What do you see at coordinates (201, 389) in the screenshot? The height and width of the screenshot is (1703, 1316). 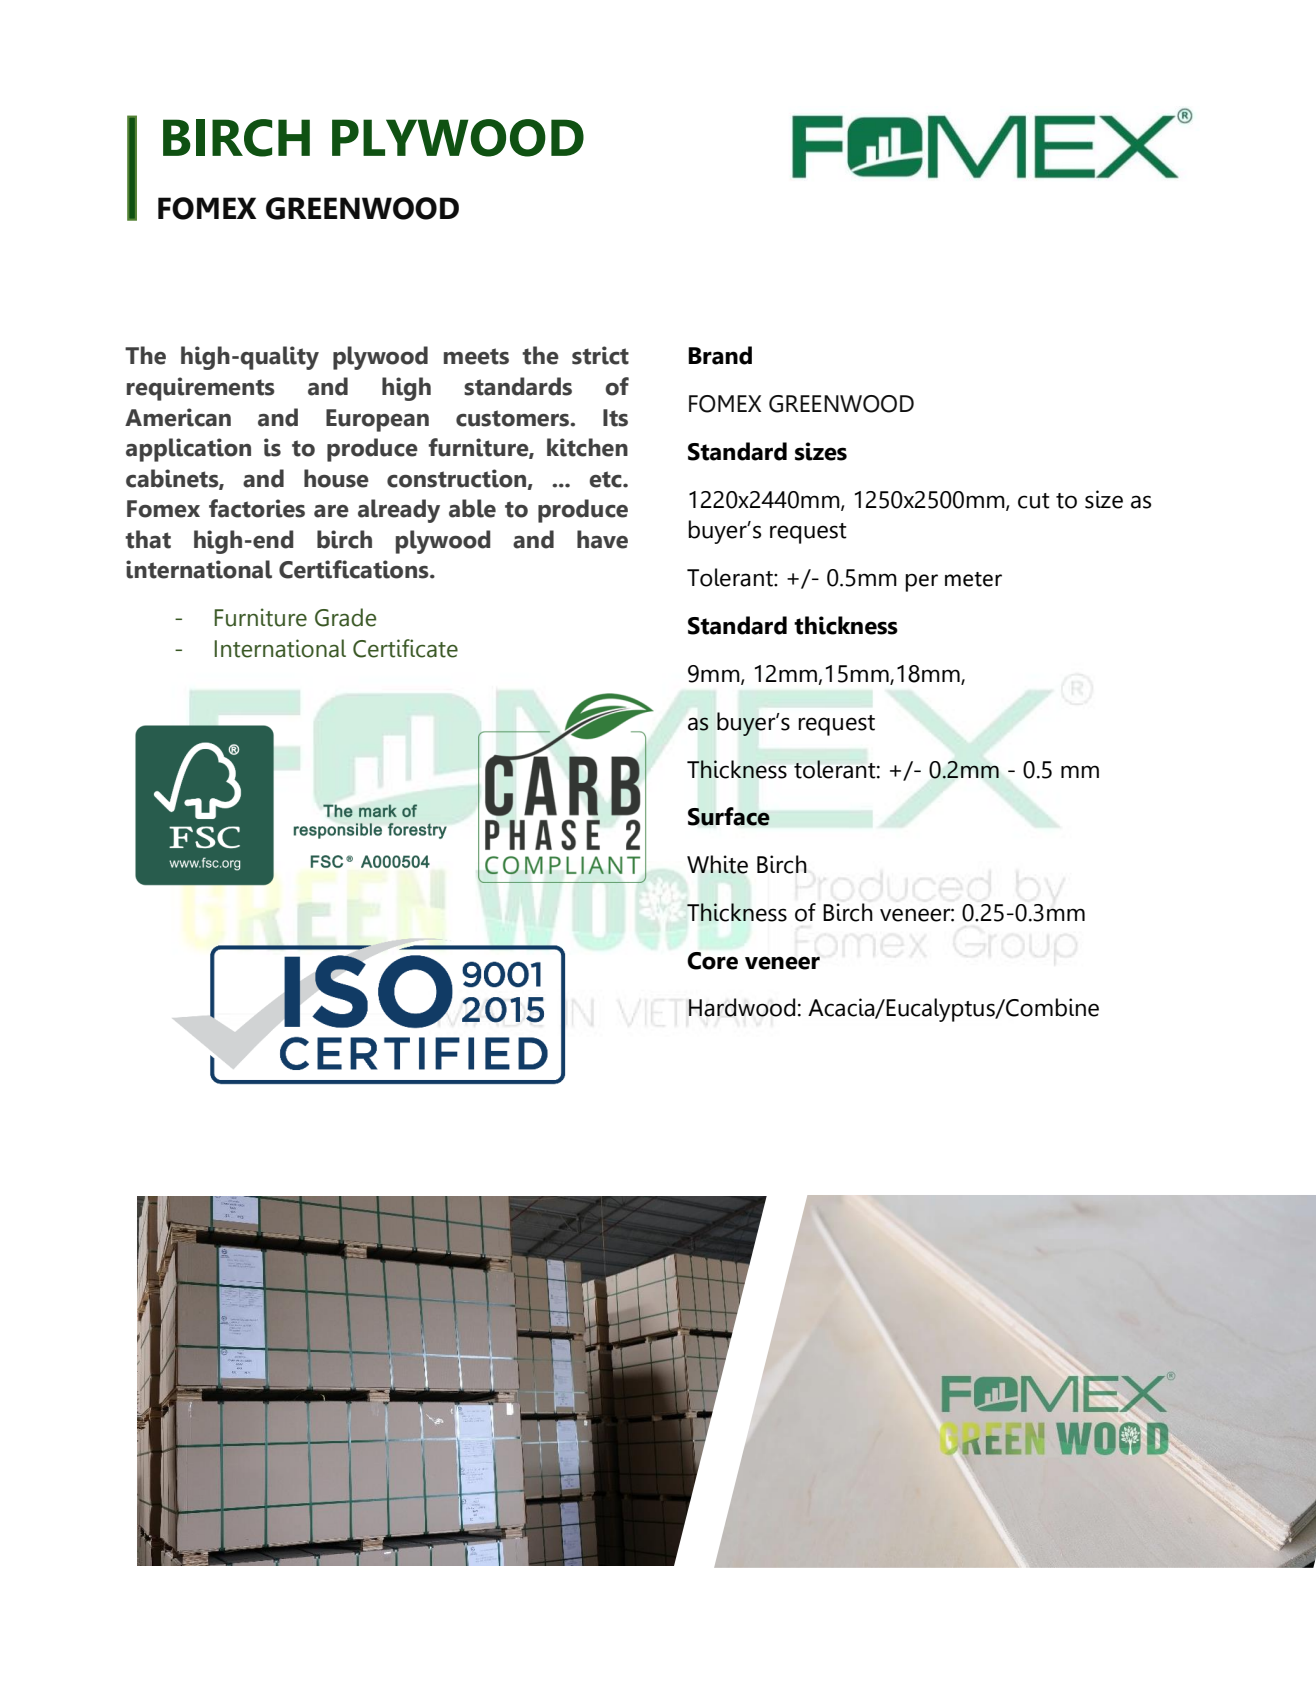 I see `requirements` at bounding box center [201, 389].
